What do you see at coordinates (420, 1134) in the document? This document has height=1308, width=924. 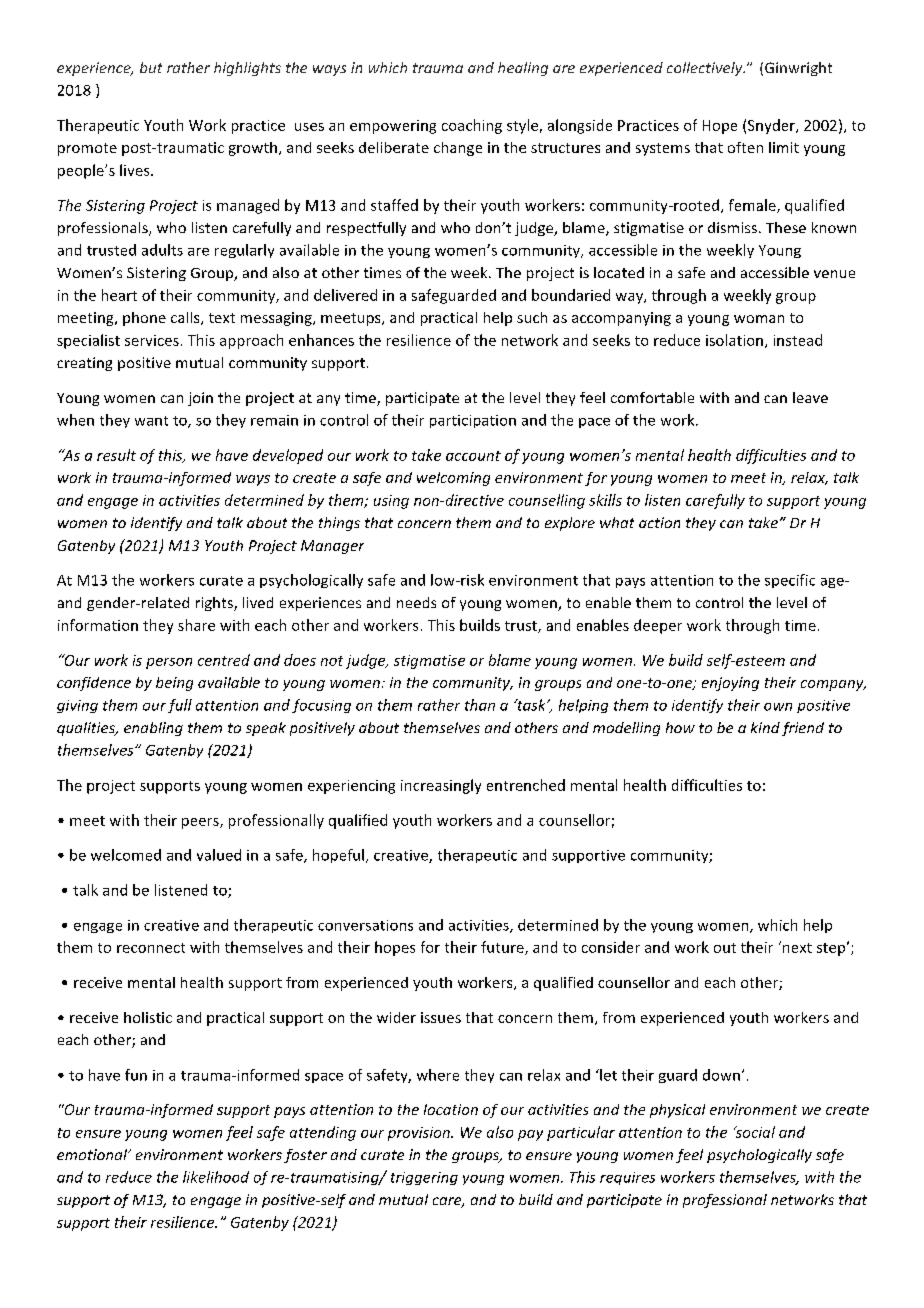 I see `provision` at bounding box center [420, 1134].
